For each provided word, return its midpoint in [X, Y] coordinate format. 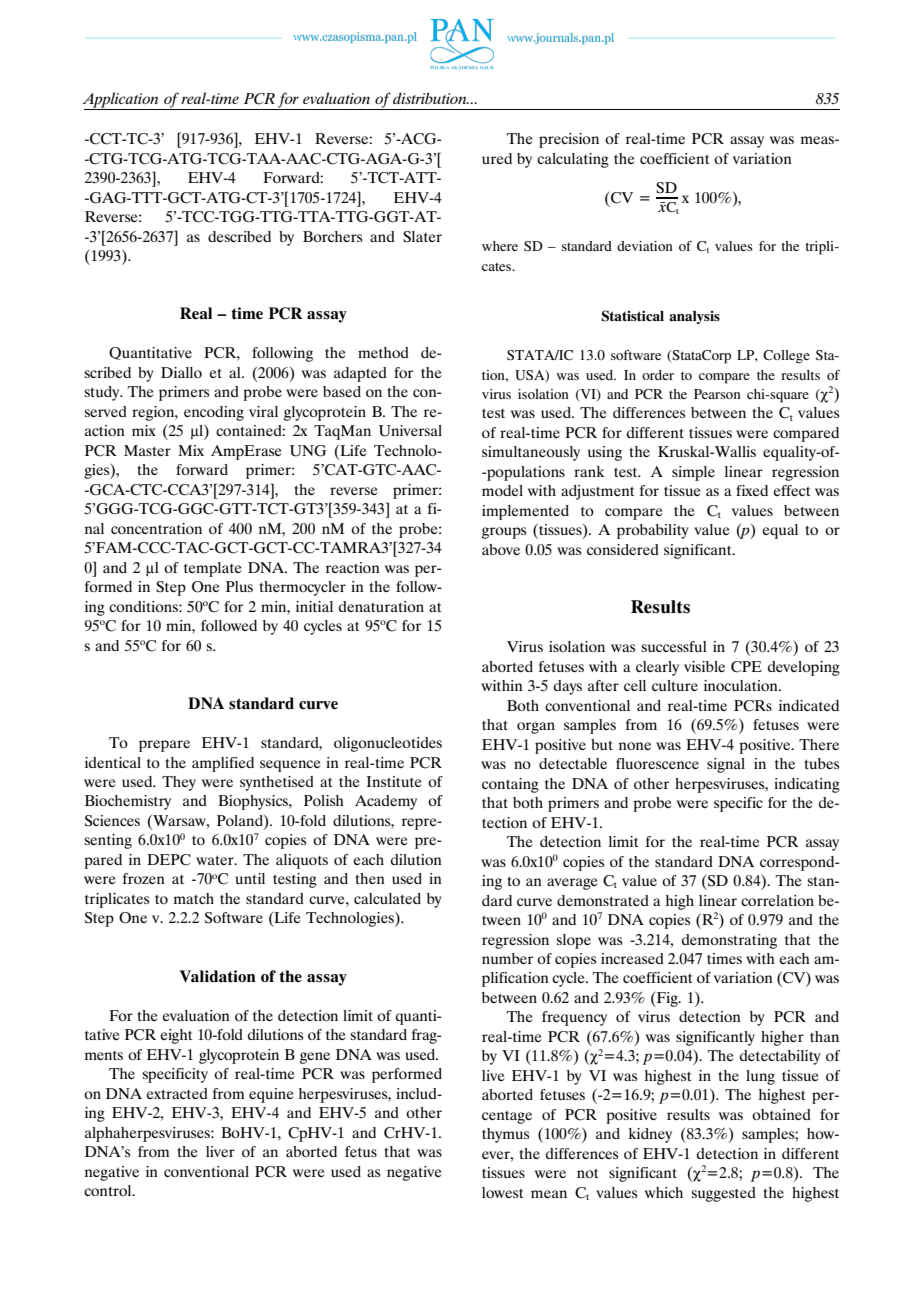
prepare [164, 746]
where [500, 246]
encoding [214, 413]
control [109, 1190]
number [507, 958]
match [194, 898]
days [568, 687]
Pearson [717, 394]
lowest [502, 1192]
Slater [422, 237]
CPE [746, 667]
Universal [410, 431]
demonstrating [729, 941]
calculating [573, 160]
